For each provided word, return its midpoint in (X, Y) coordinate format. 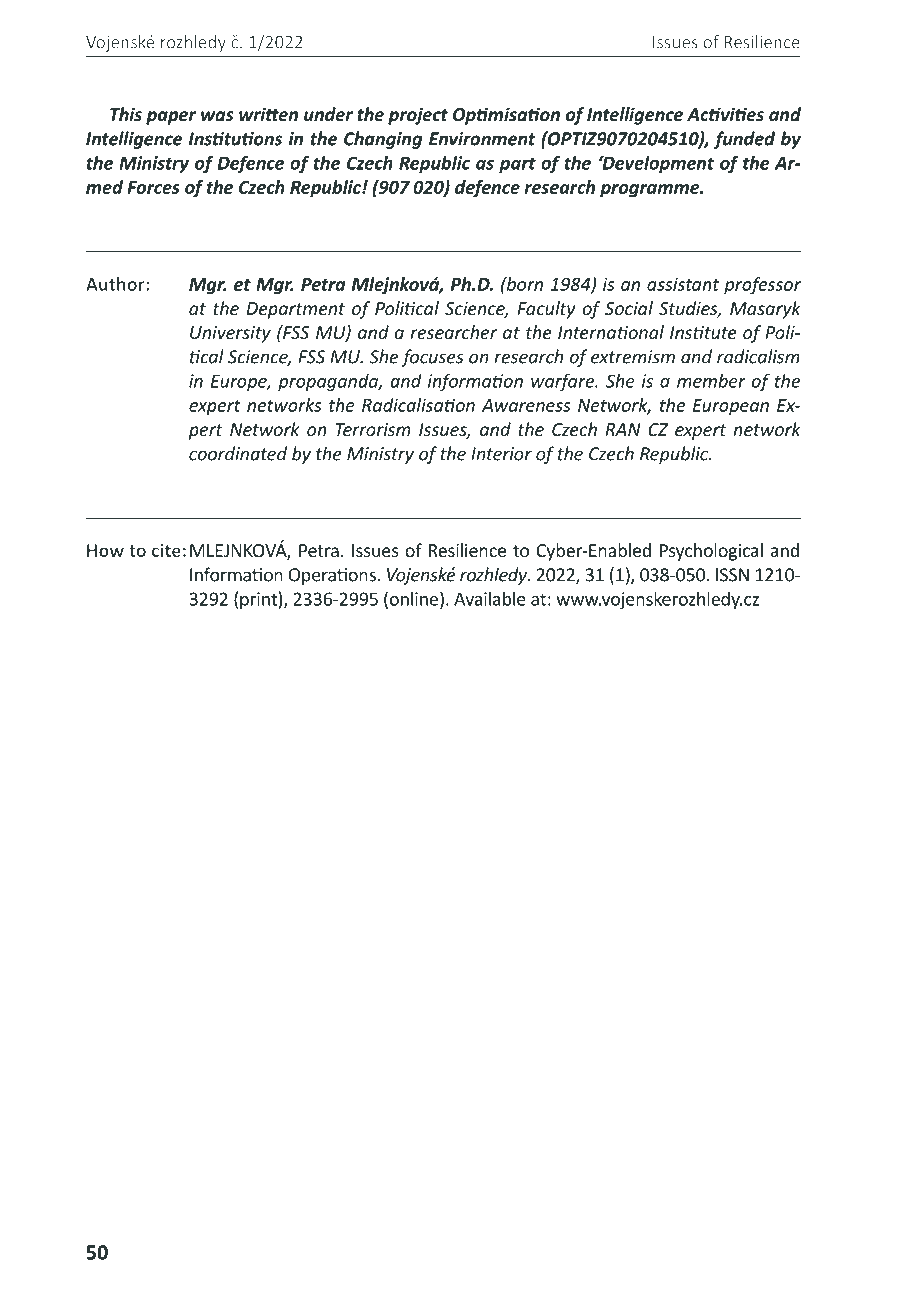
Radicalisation (418, 405)
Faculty (546, 310)
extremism (633, 357)
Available (490, 598)
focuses (432, 358)
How (105, 550)
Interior (501, 454)
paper (171, 118)
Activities (725, 114)
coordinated (238, 453)
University (230, 334)
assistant (683, 284)
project (418, 116)
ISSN (732, 575)
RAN (622, 429)
